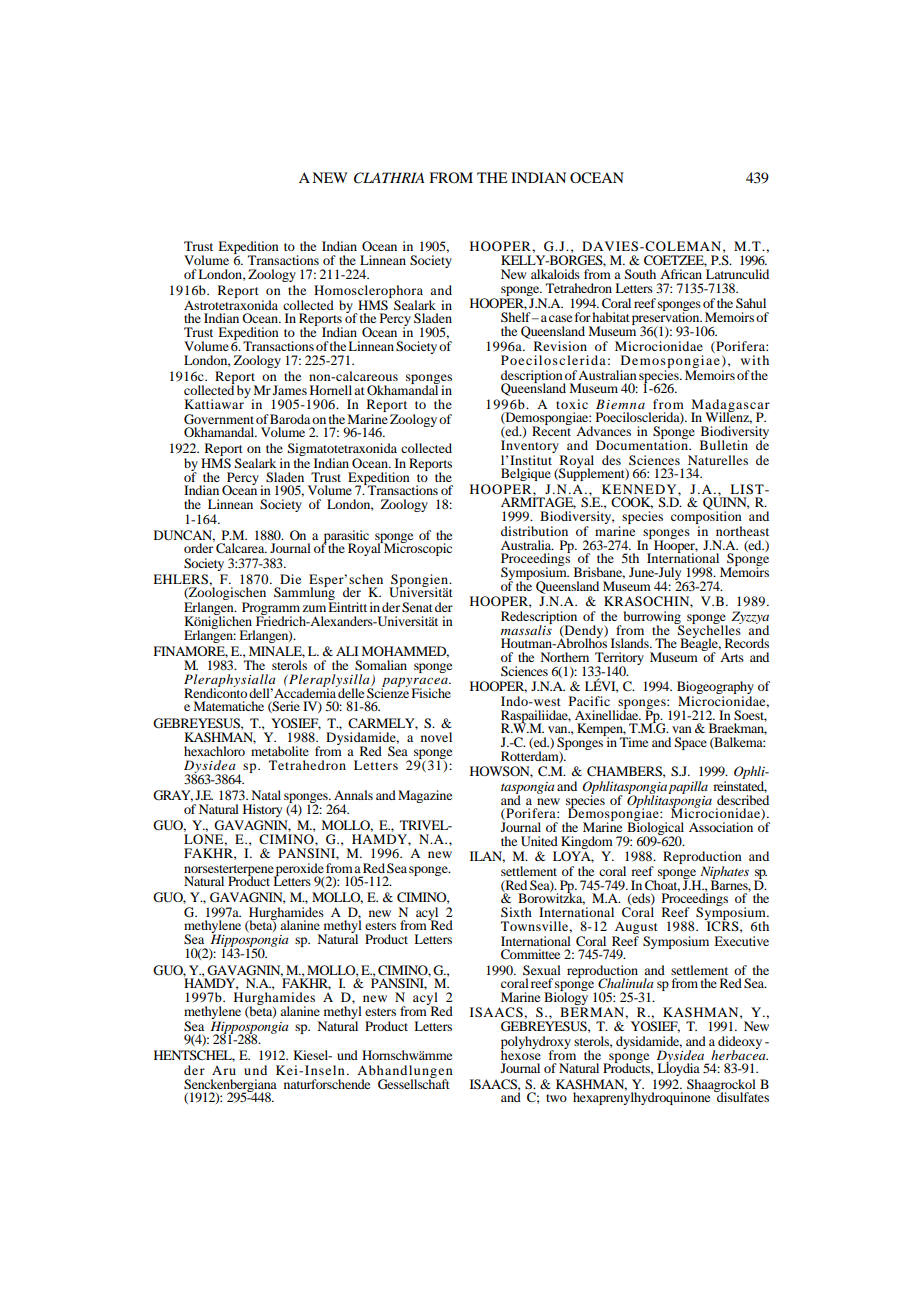  I want to click on preservation, so click(667, 319).
